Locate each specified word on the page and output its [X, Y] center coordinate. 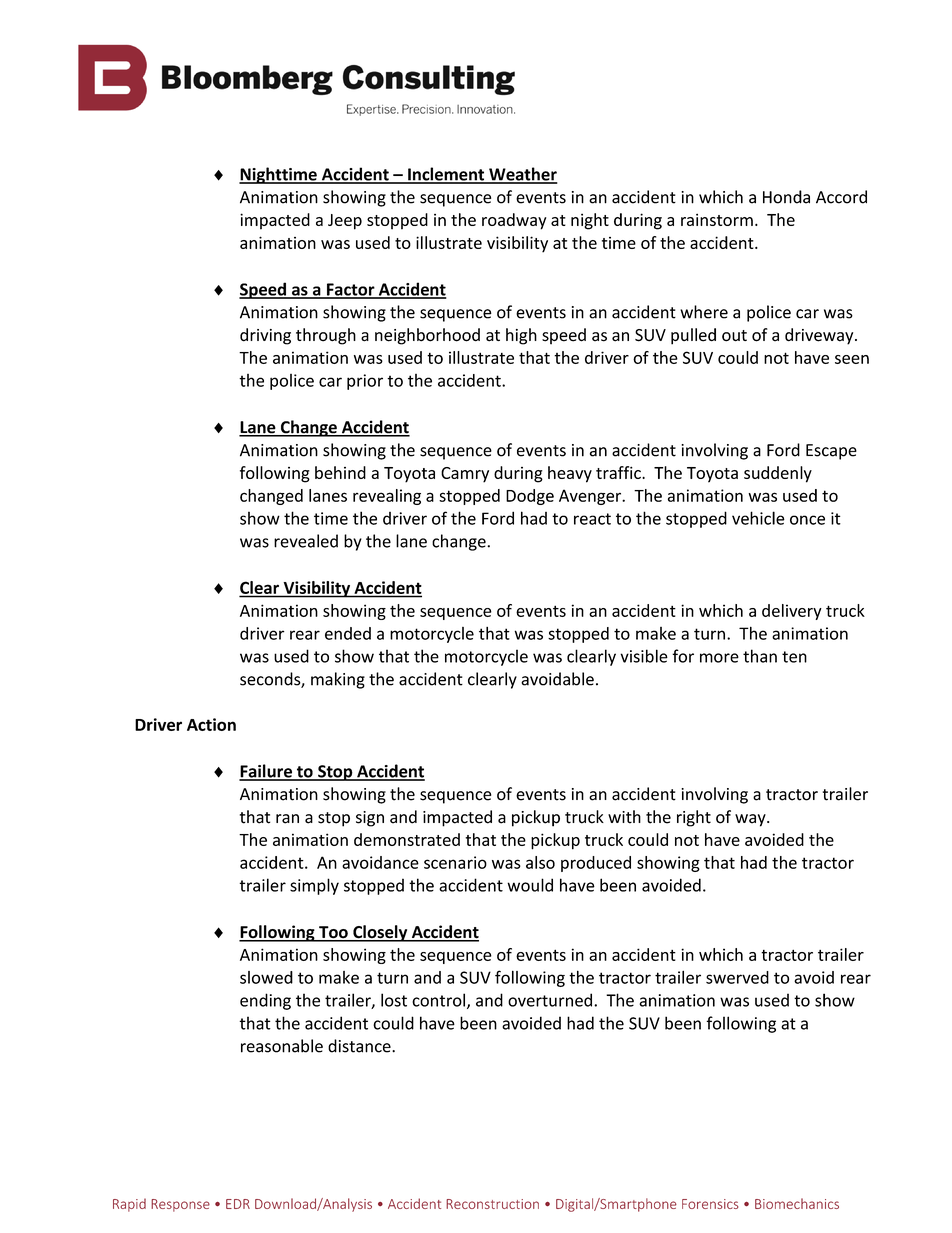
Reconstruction [492, 1204]
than [760, 656]
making [338, 680]
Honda [786, 197]
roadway [514, 221]
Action [211, 724]
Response [180, 1205]
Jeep [345, 222]
